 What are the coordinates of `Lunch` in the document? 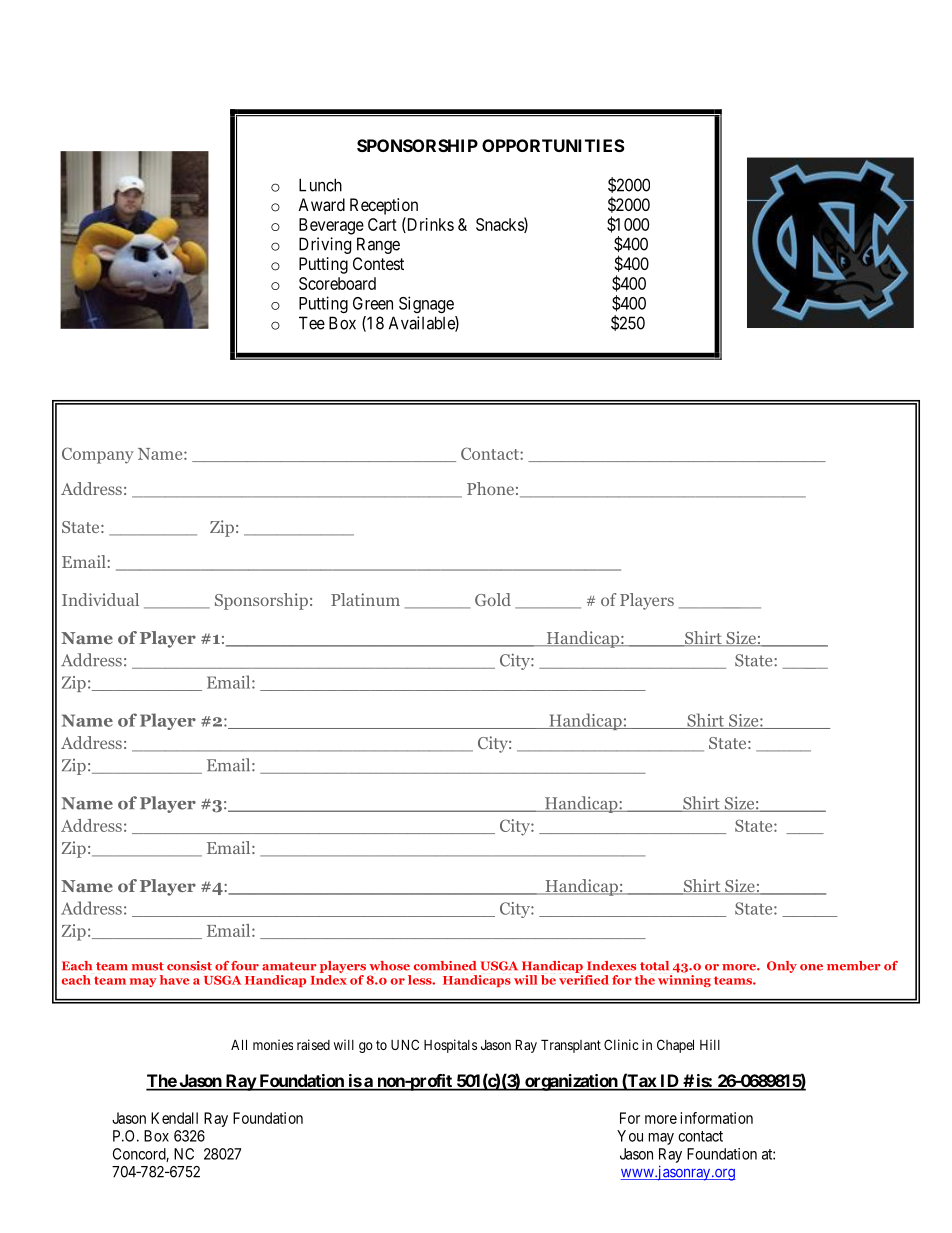 It's located at (320, 185).
